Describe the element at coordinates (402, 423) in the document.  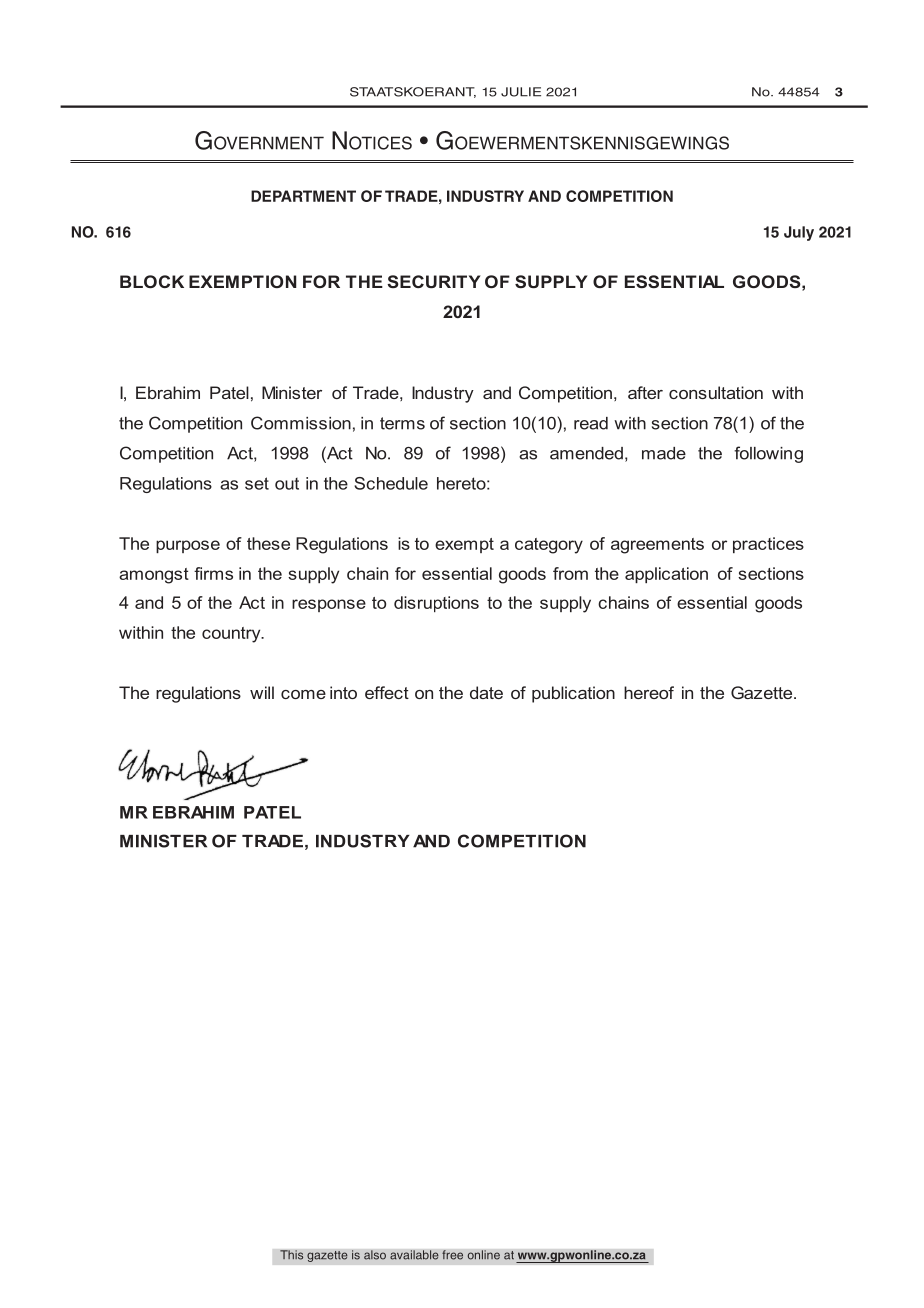
I see `terms` at that location.
